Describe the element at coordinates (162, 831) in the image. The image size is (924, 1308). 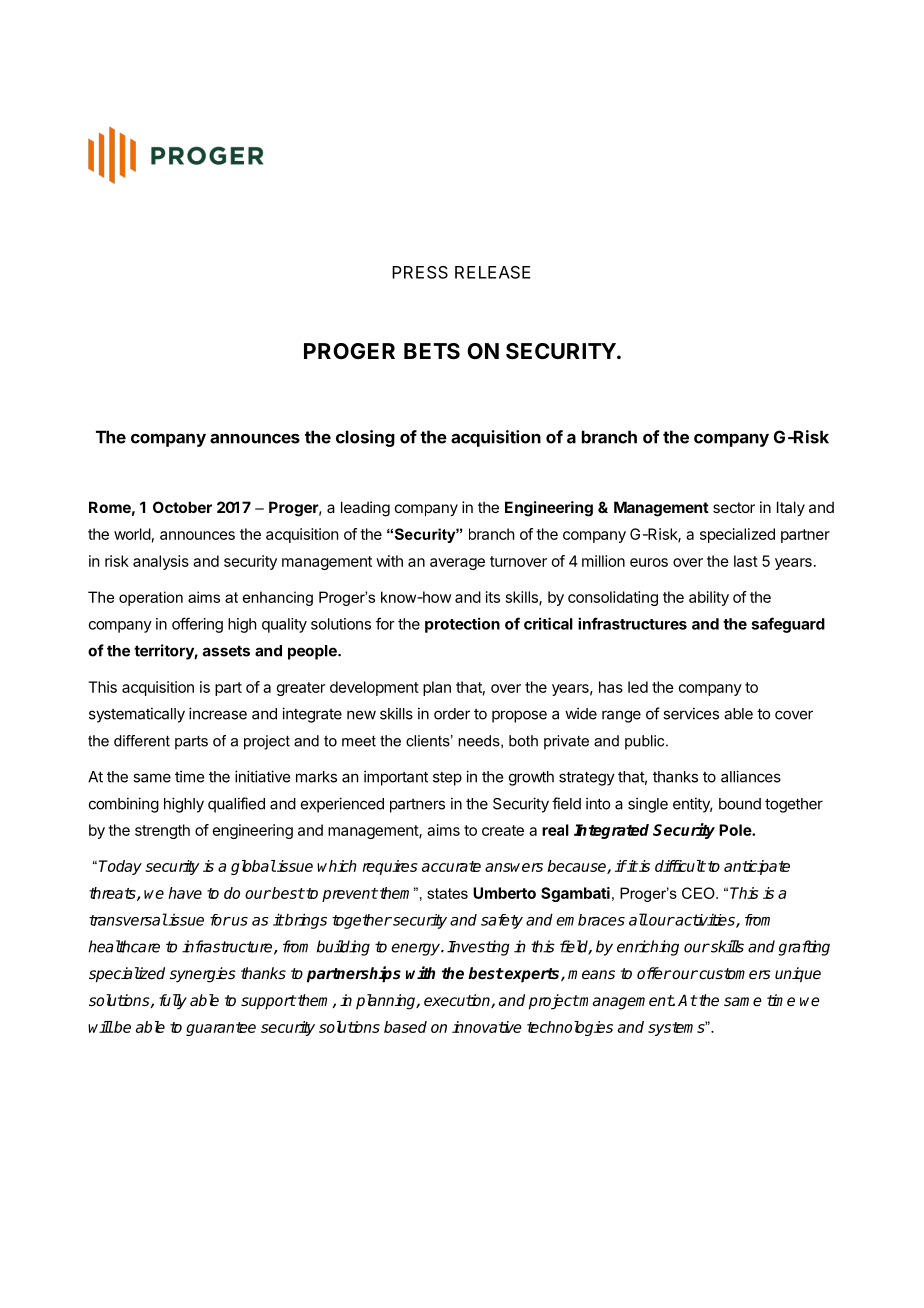
I see `strength` at that location.
